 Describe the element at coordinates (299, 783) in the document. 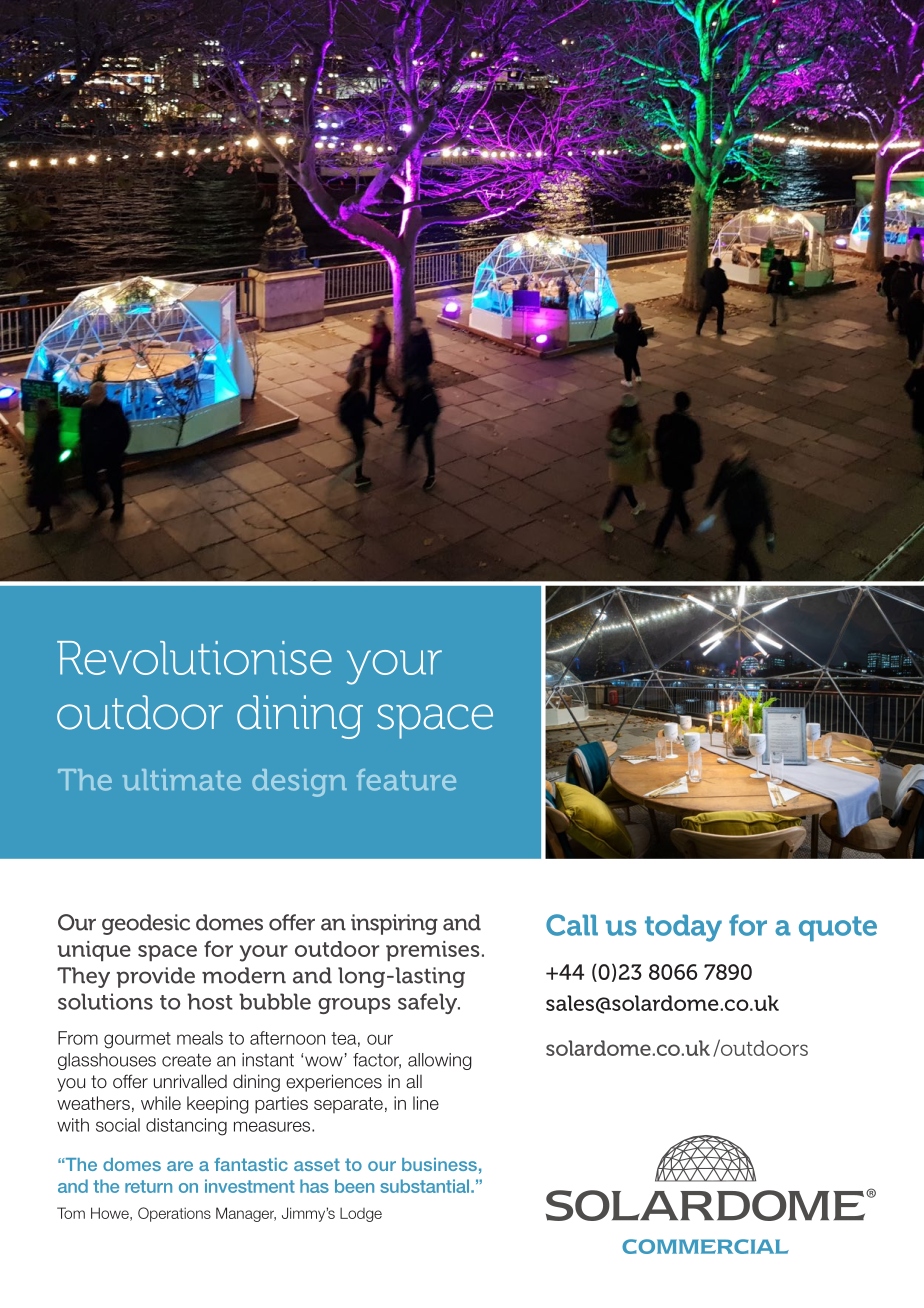

I see `design` at that location.
